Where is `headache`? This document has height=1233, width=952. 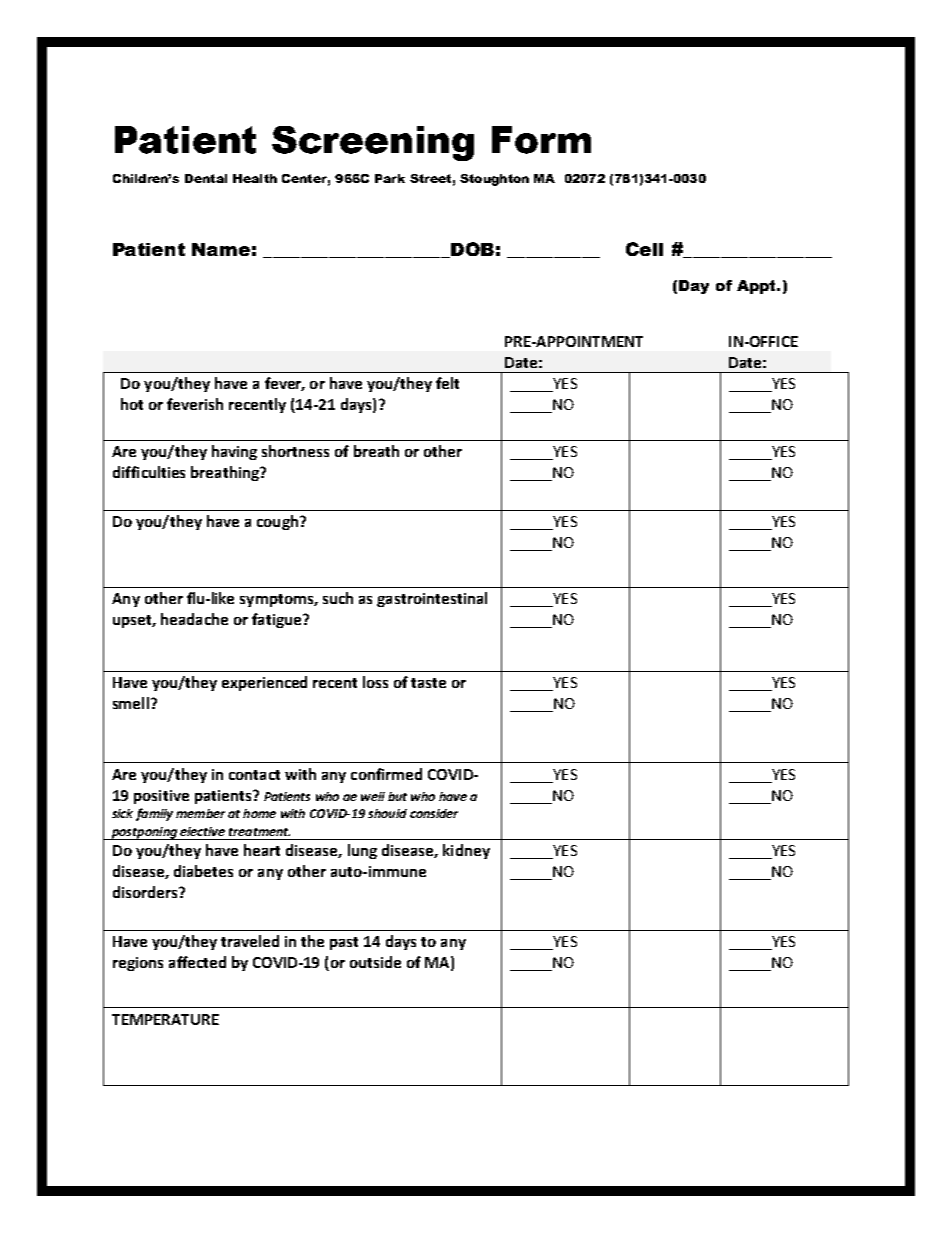
headache is located at coordinates (194, 619).
